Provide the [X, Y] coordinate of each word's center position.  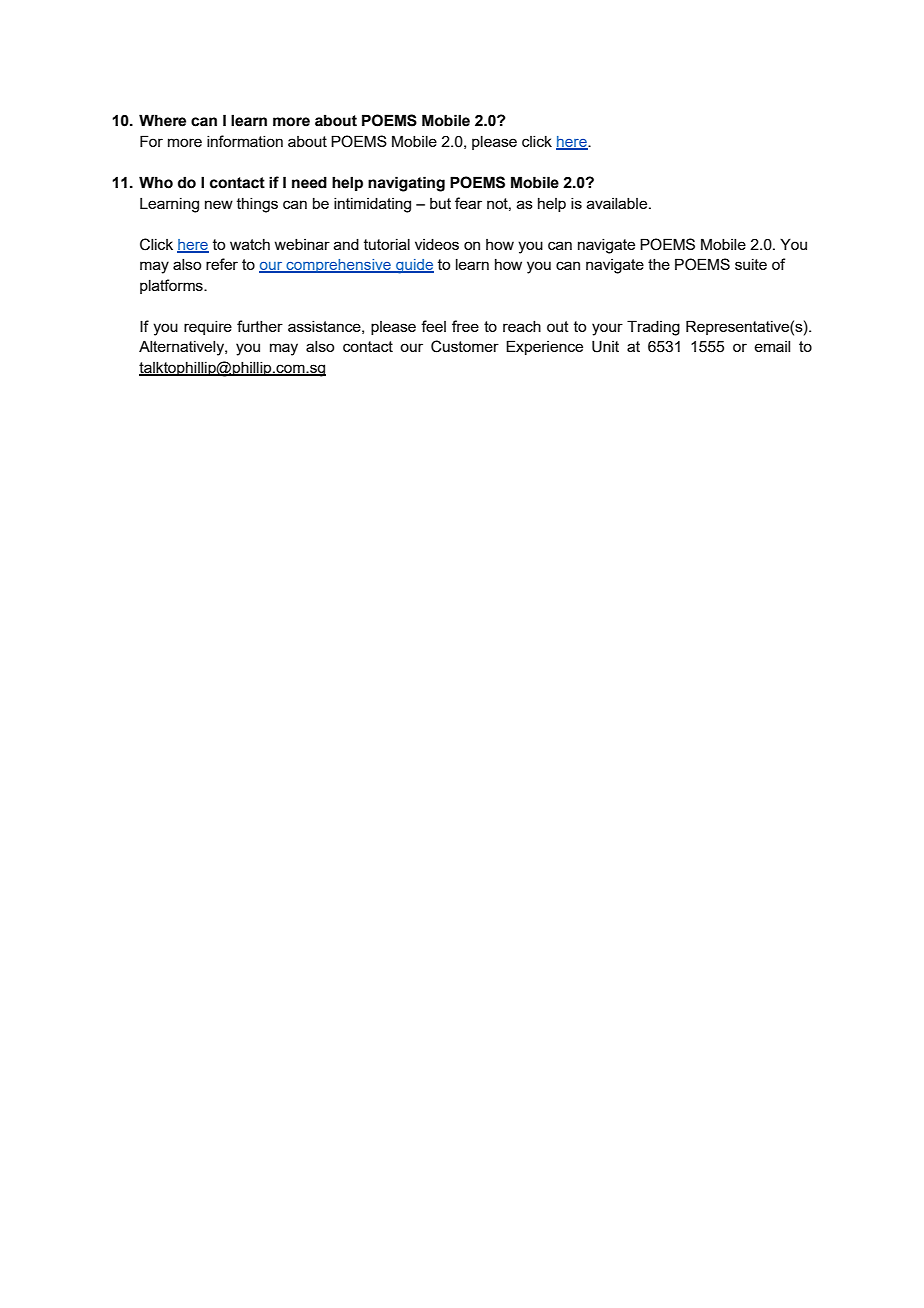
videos [437, 244]
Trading [653, 328]
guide [414, 266]
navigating [406, 184]
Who [156, 182]
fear [468, 203]
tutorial [387, 244]
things [257, 205]
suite [751, 264]
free [465, 326]
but [440, 203]
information [245, 141]
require [208, 328]
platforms [172, 286]
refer [222, 264]
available [618, 203]
